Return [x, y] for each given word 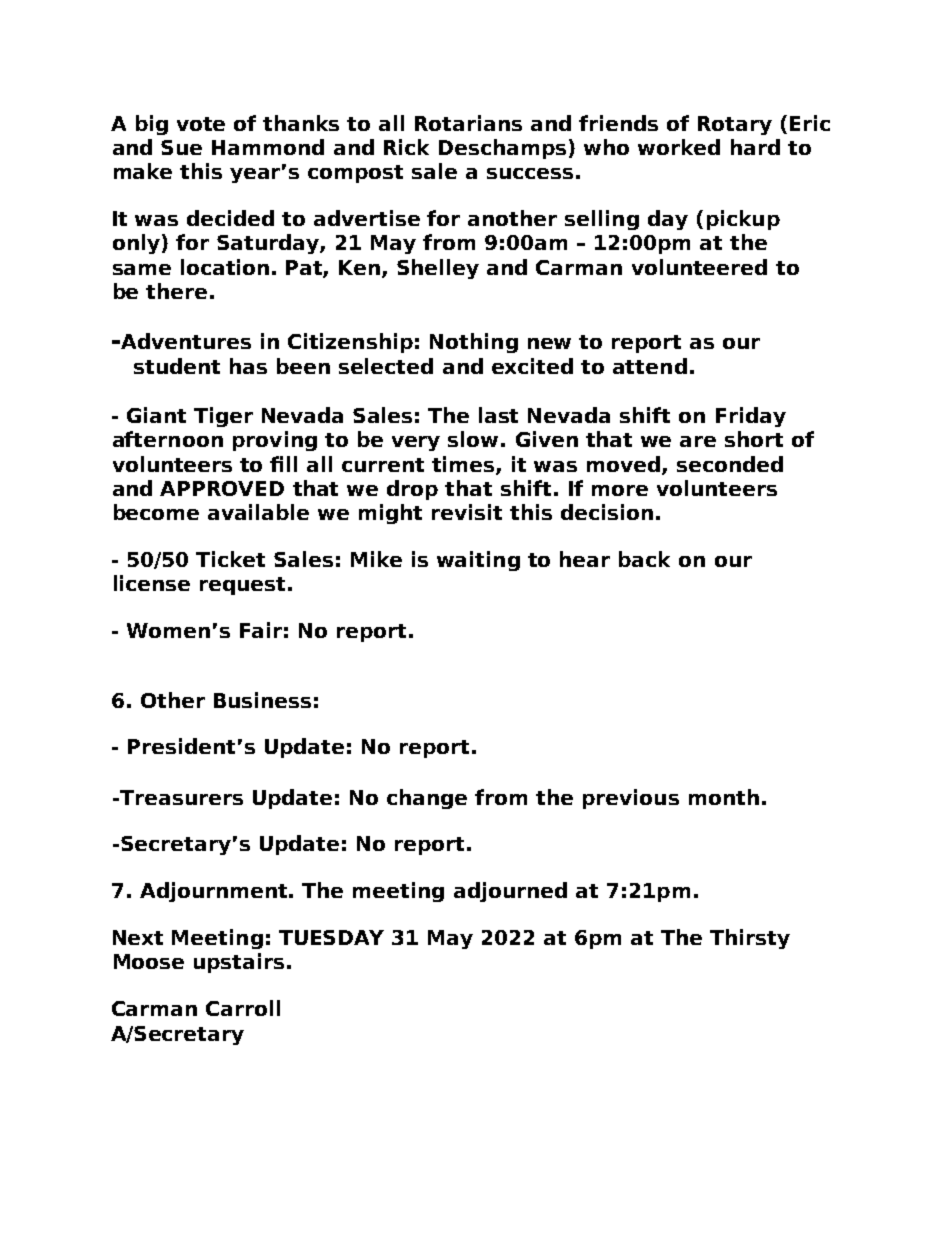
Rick [406, 147]
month [724, 797]
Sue [181, 147]
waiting [478, 561]
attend [650, 366]
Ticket [230, 559]
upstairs [239, 963]
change [427, 799]
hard [755, 147]
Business [262, 700]
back [644, 559]
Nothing [474, 343]
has [248, 366]
